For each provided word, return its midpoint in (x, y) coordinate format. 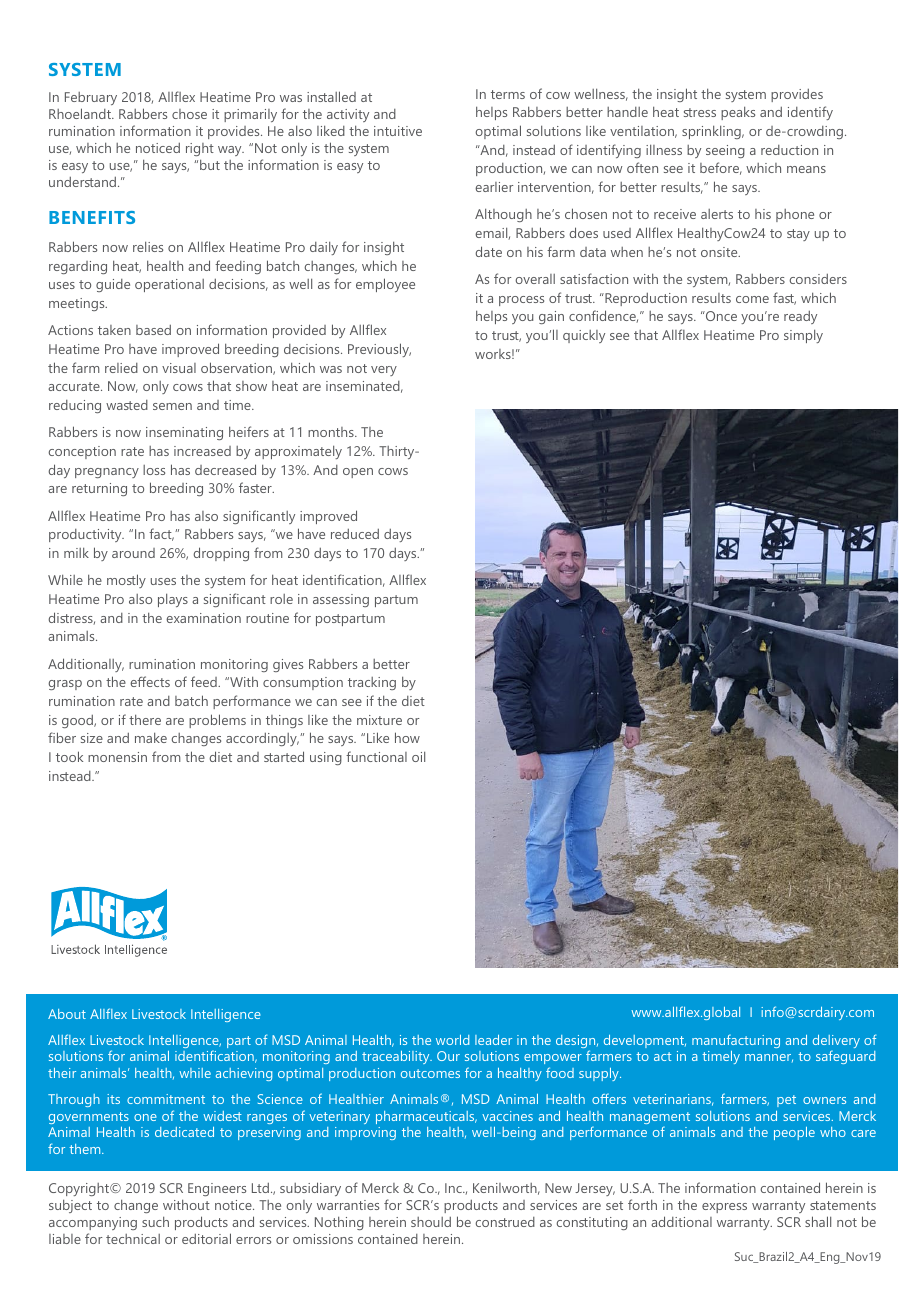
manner (769, 1058)
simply (803, 336)
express (724, 1208)
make (151, 737)
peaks (738, 113)
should (431, 1222)
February (91, 98)
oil (418, 756)
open (358, 473)
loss (154, 470)
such (155, 1221)
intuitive (398, 131)
